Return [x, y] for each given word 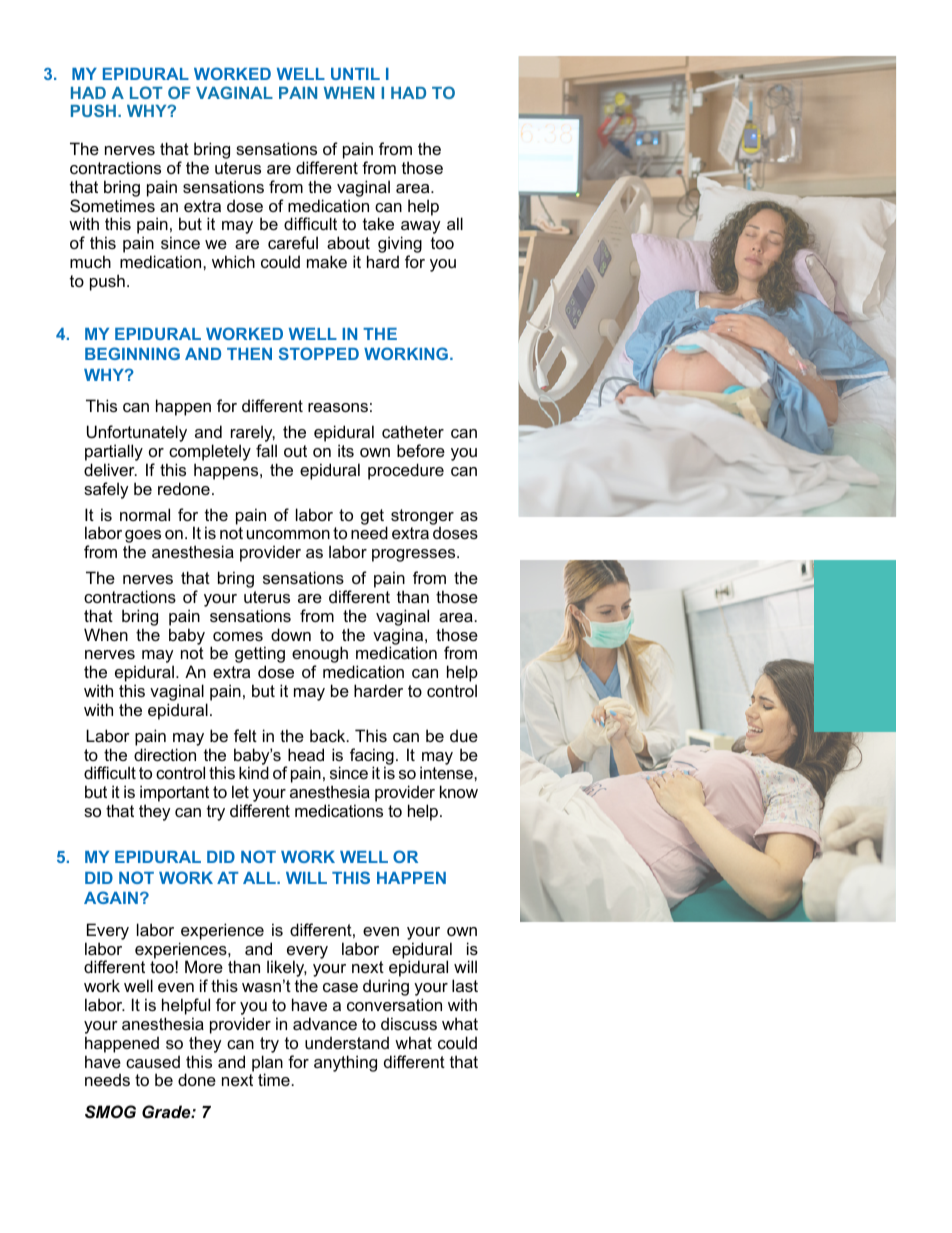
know [459, 791]
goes [143, 538]
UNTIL [355, 74]
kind [254, 772]
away [421, 229]
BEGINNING [132, 353]
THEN [249, 354]
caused [153, 1061]
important [174, 795]
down [291, 634]
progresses [415, 555]
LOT [146, 92]
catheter [413, 431]
